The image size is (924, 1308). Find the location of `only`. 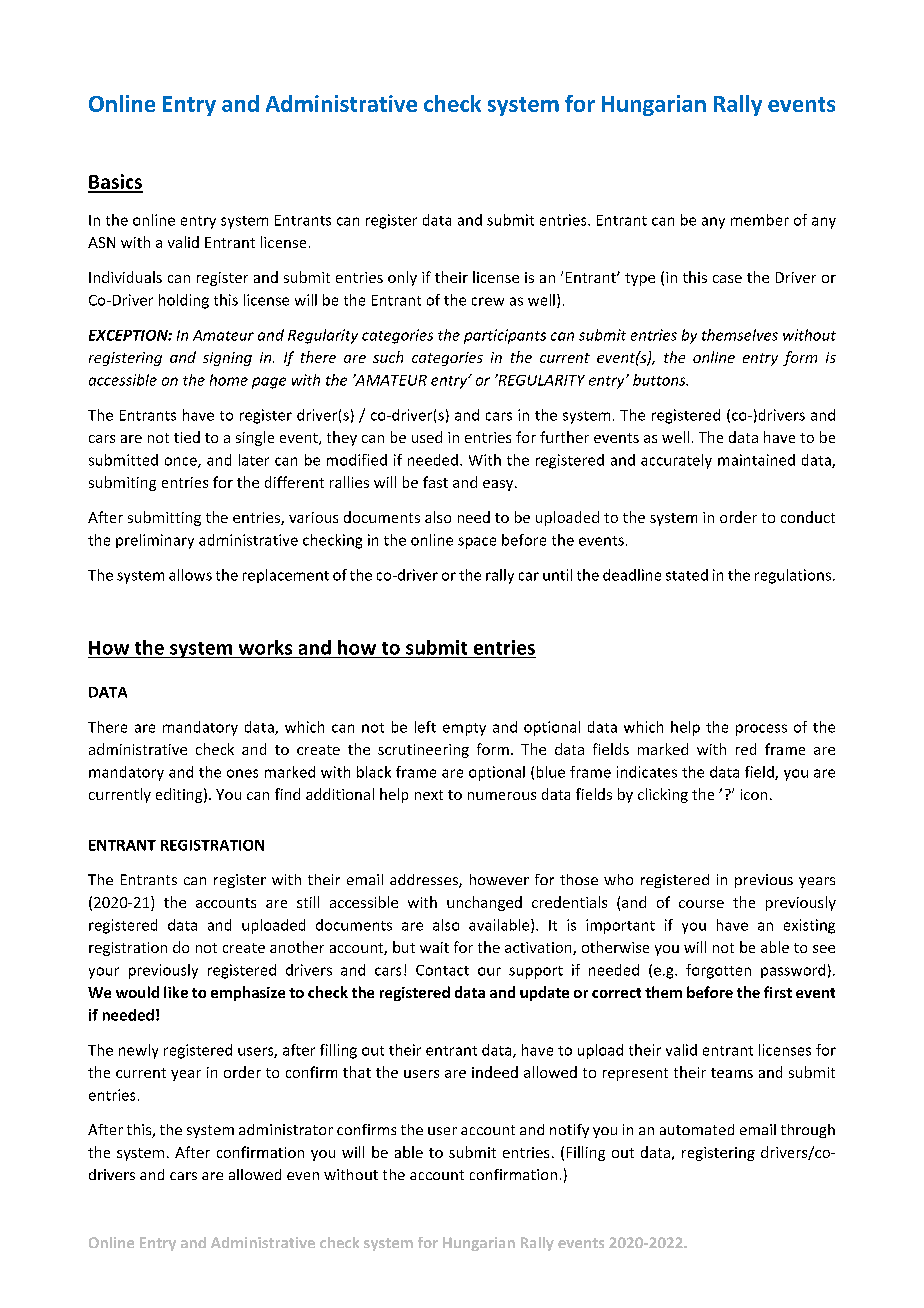

only is located at coordinates (402, 278).
